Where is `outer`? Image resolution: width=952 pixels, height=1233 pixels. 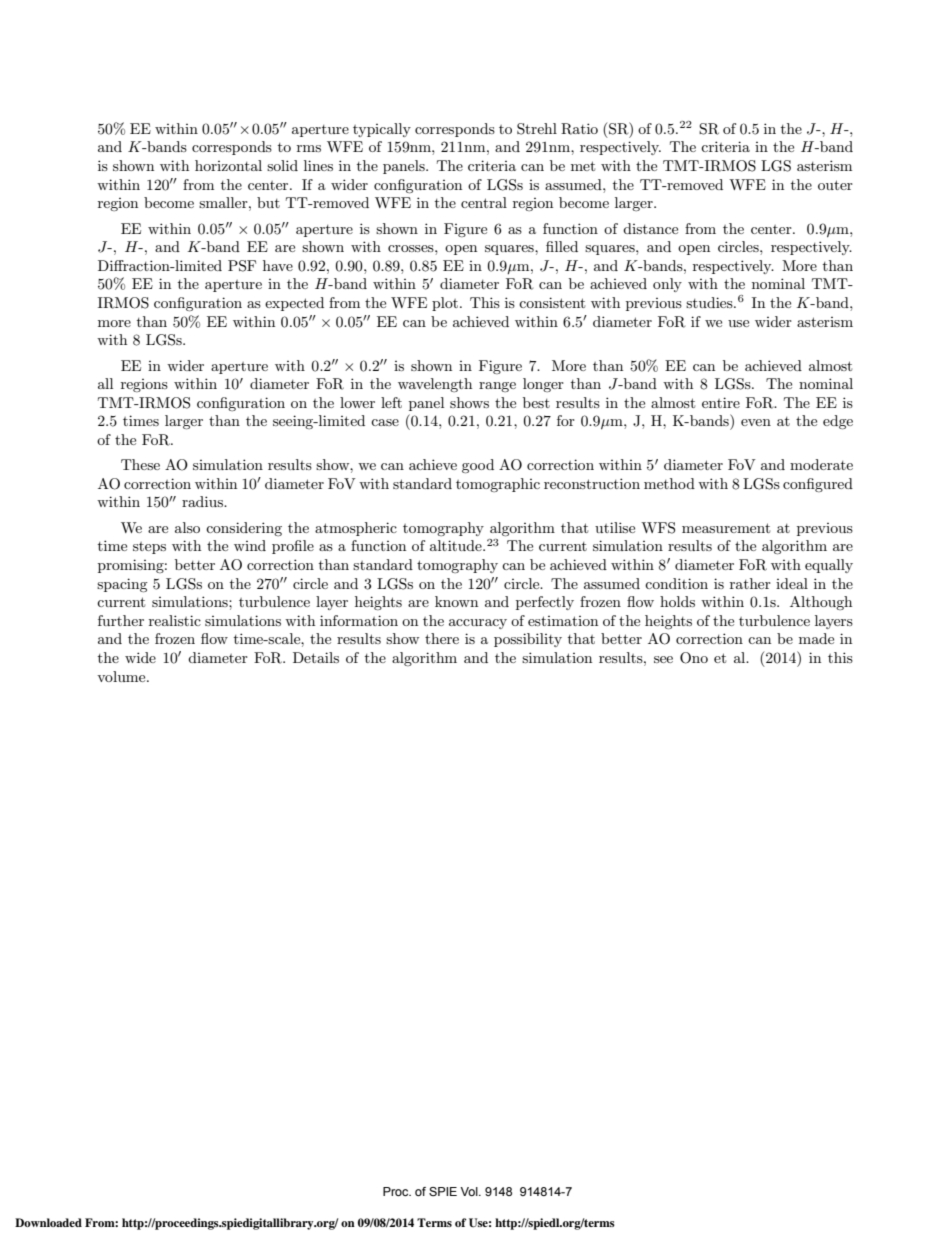 outer is located at coordinates (835, 185).
